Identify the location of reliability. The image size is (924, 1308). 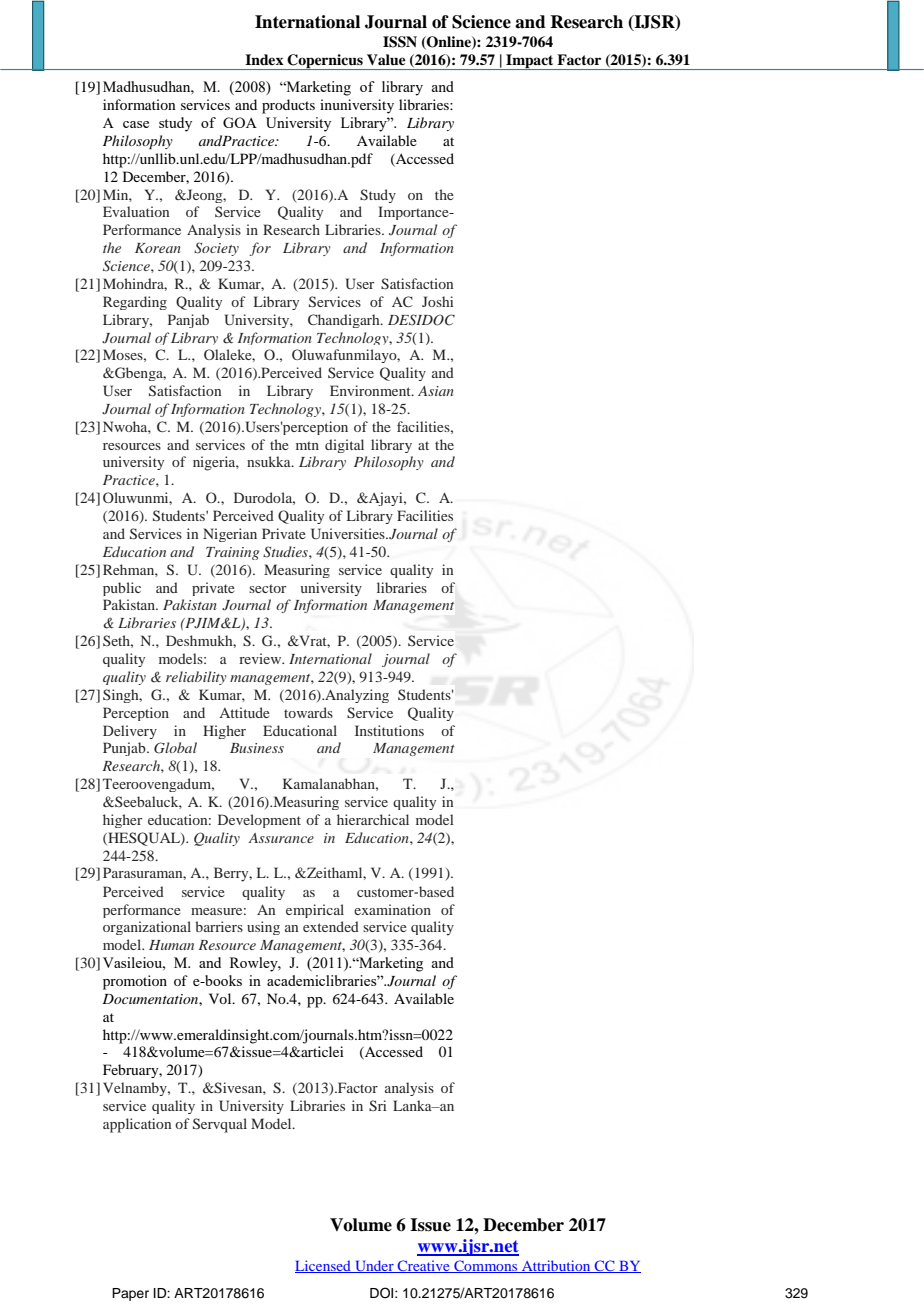
(196, 678).
